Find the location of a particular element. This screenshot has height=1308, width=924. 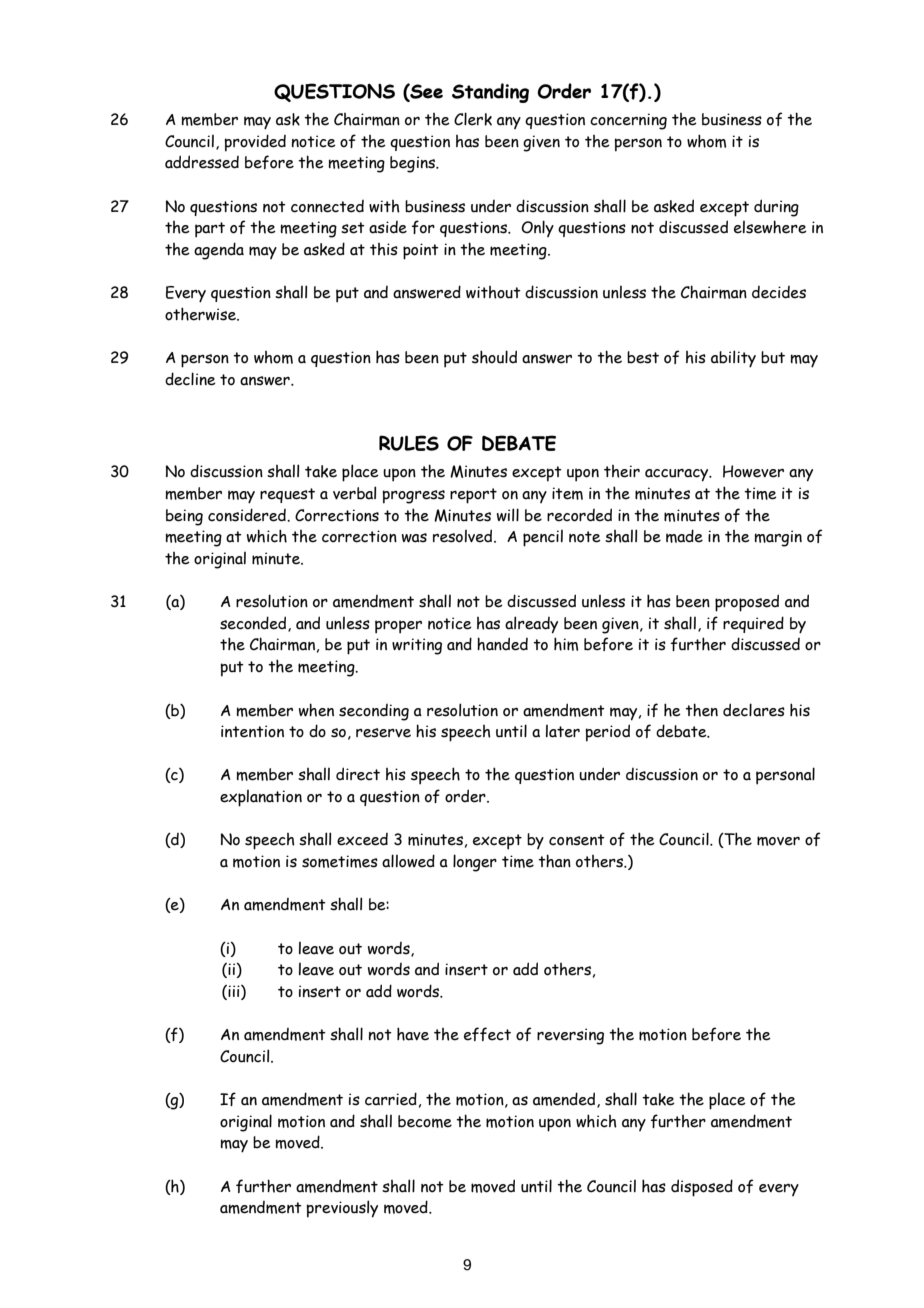

should is located at coordinates (494, 357).
